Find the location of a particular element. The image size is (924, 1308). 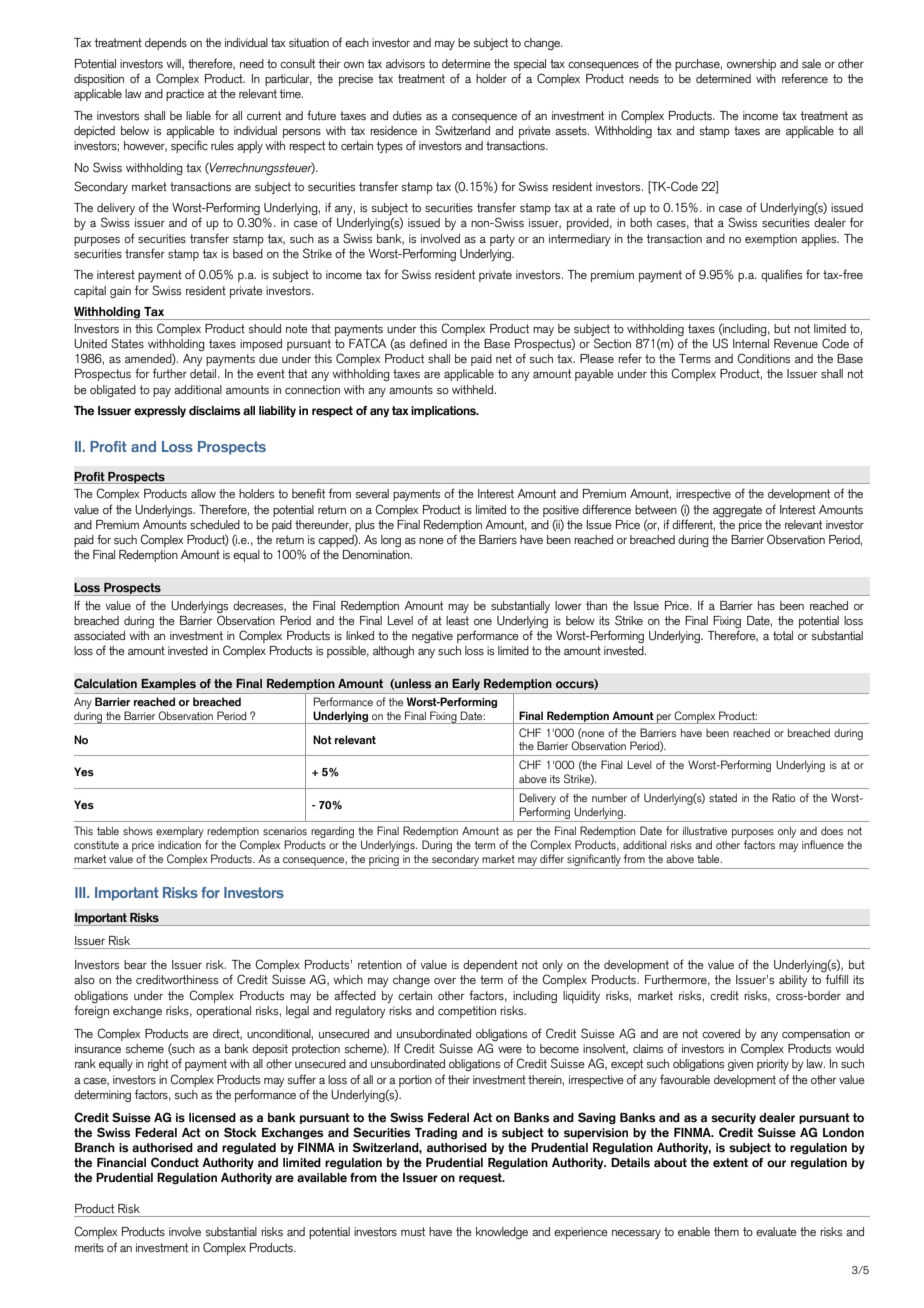

Examples is located at coordinates (168, 684).
